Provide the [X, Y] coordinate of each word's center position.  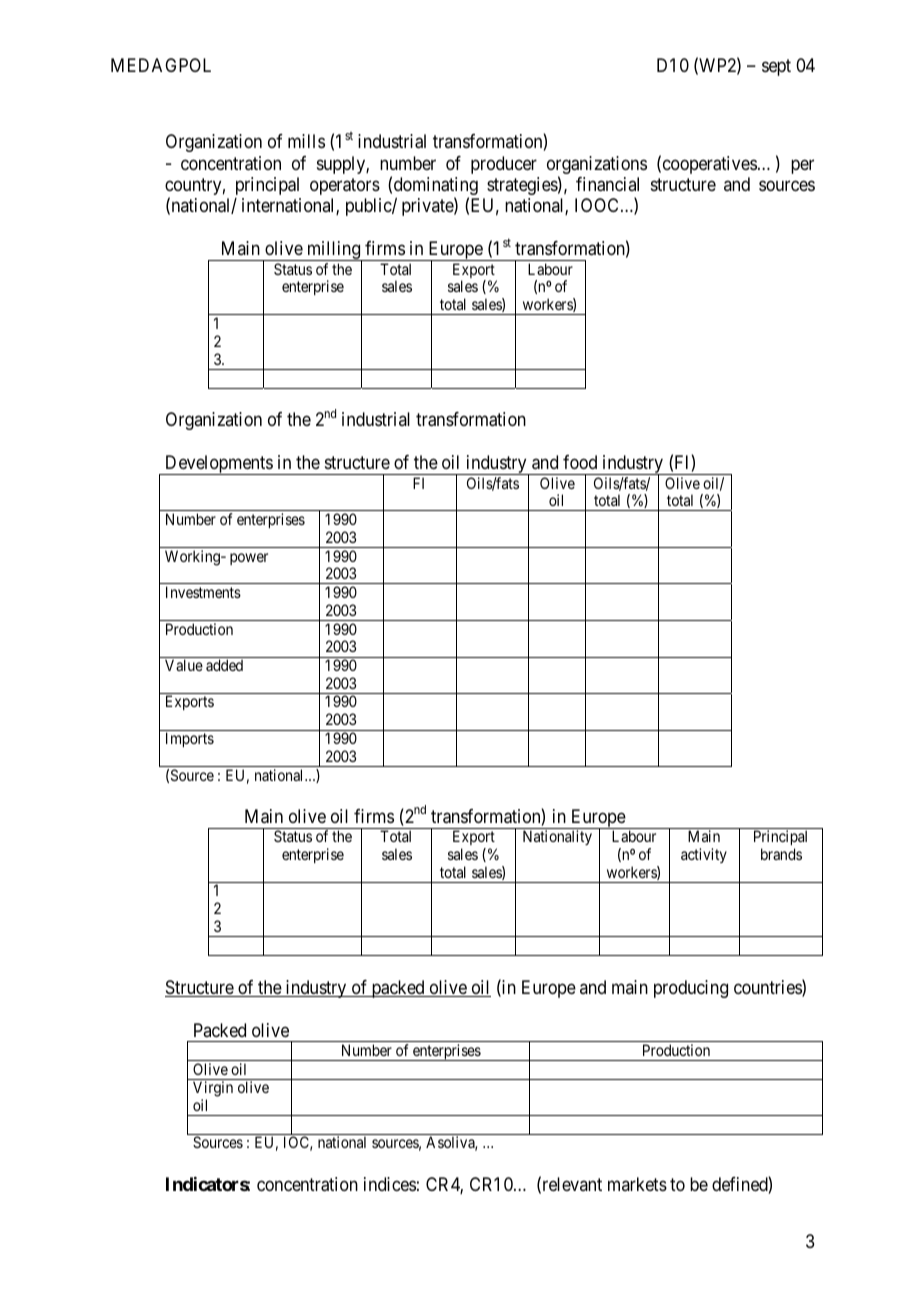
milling [334, 251]
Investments [203, 592]
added [224, 665]
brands [781, 854]
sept [776, 67]
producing [691, 989]
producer [504, 165]
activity [704, 855]
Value [184, 665]
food [580, 462]
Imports [190, 739]
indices [390, 1184]
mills [306, 141]
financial [607, 184]
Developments [218, 465]
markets [637, 1184]
